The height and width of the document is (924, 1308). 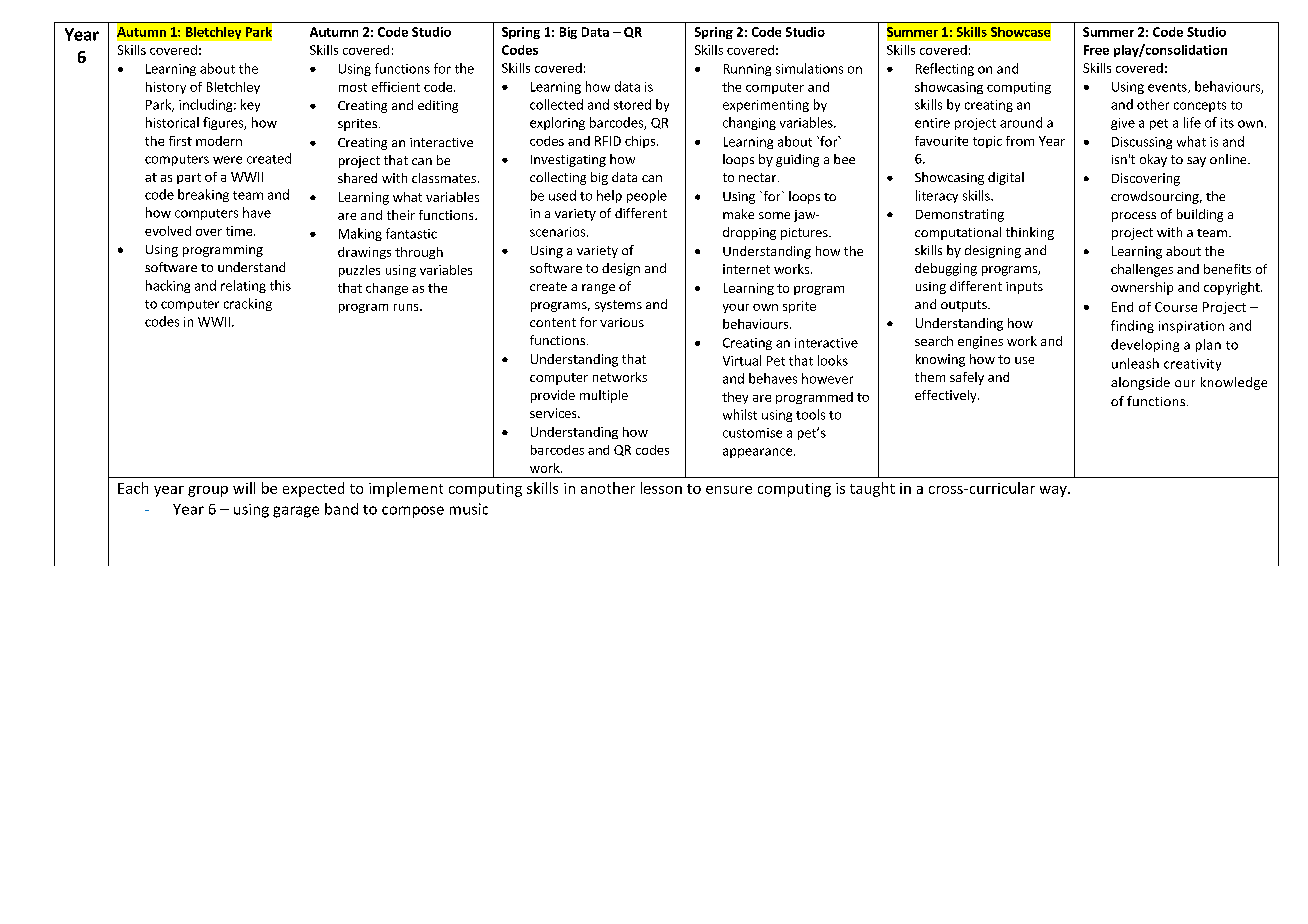 What do you see at coordinates (1030, 233) in the document?
I see `thinking` at bounding box center [1030, 233].
